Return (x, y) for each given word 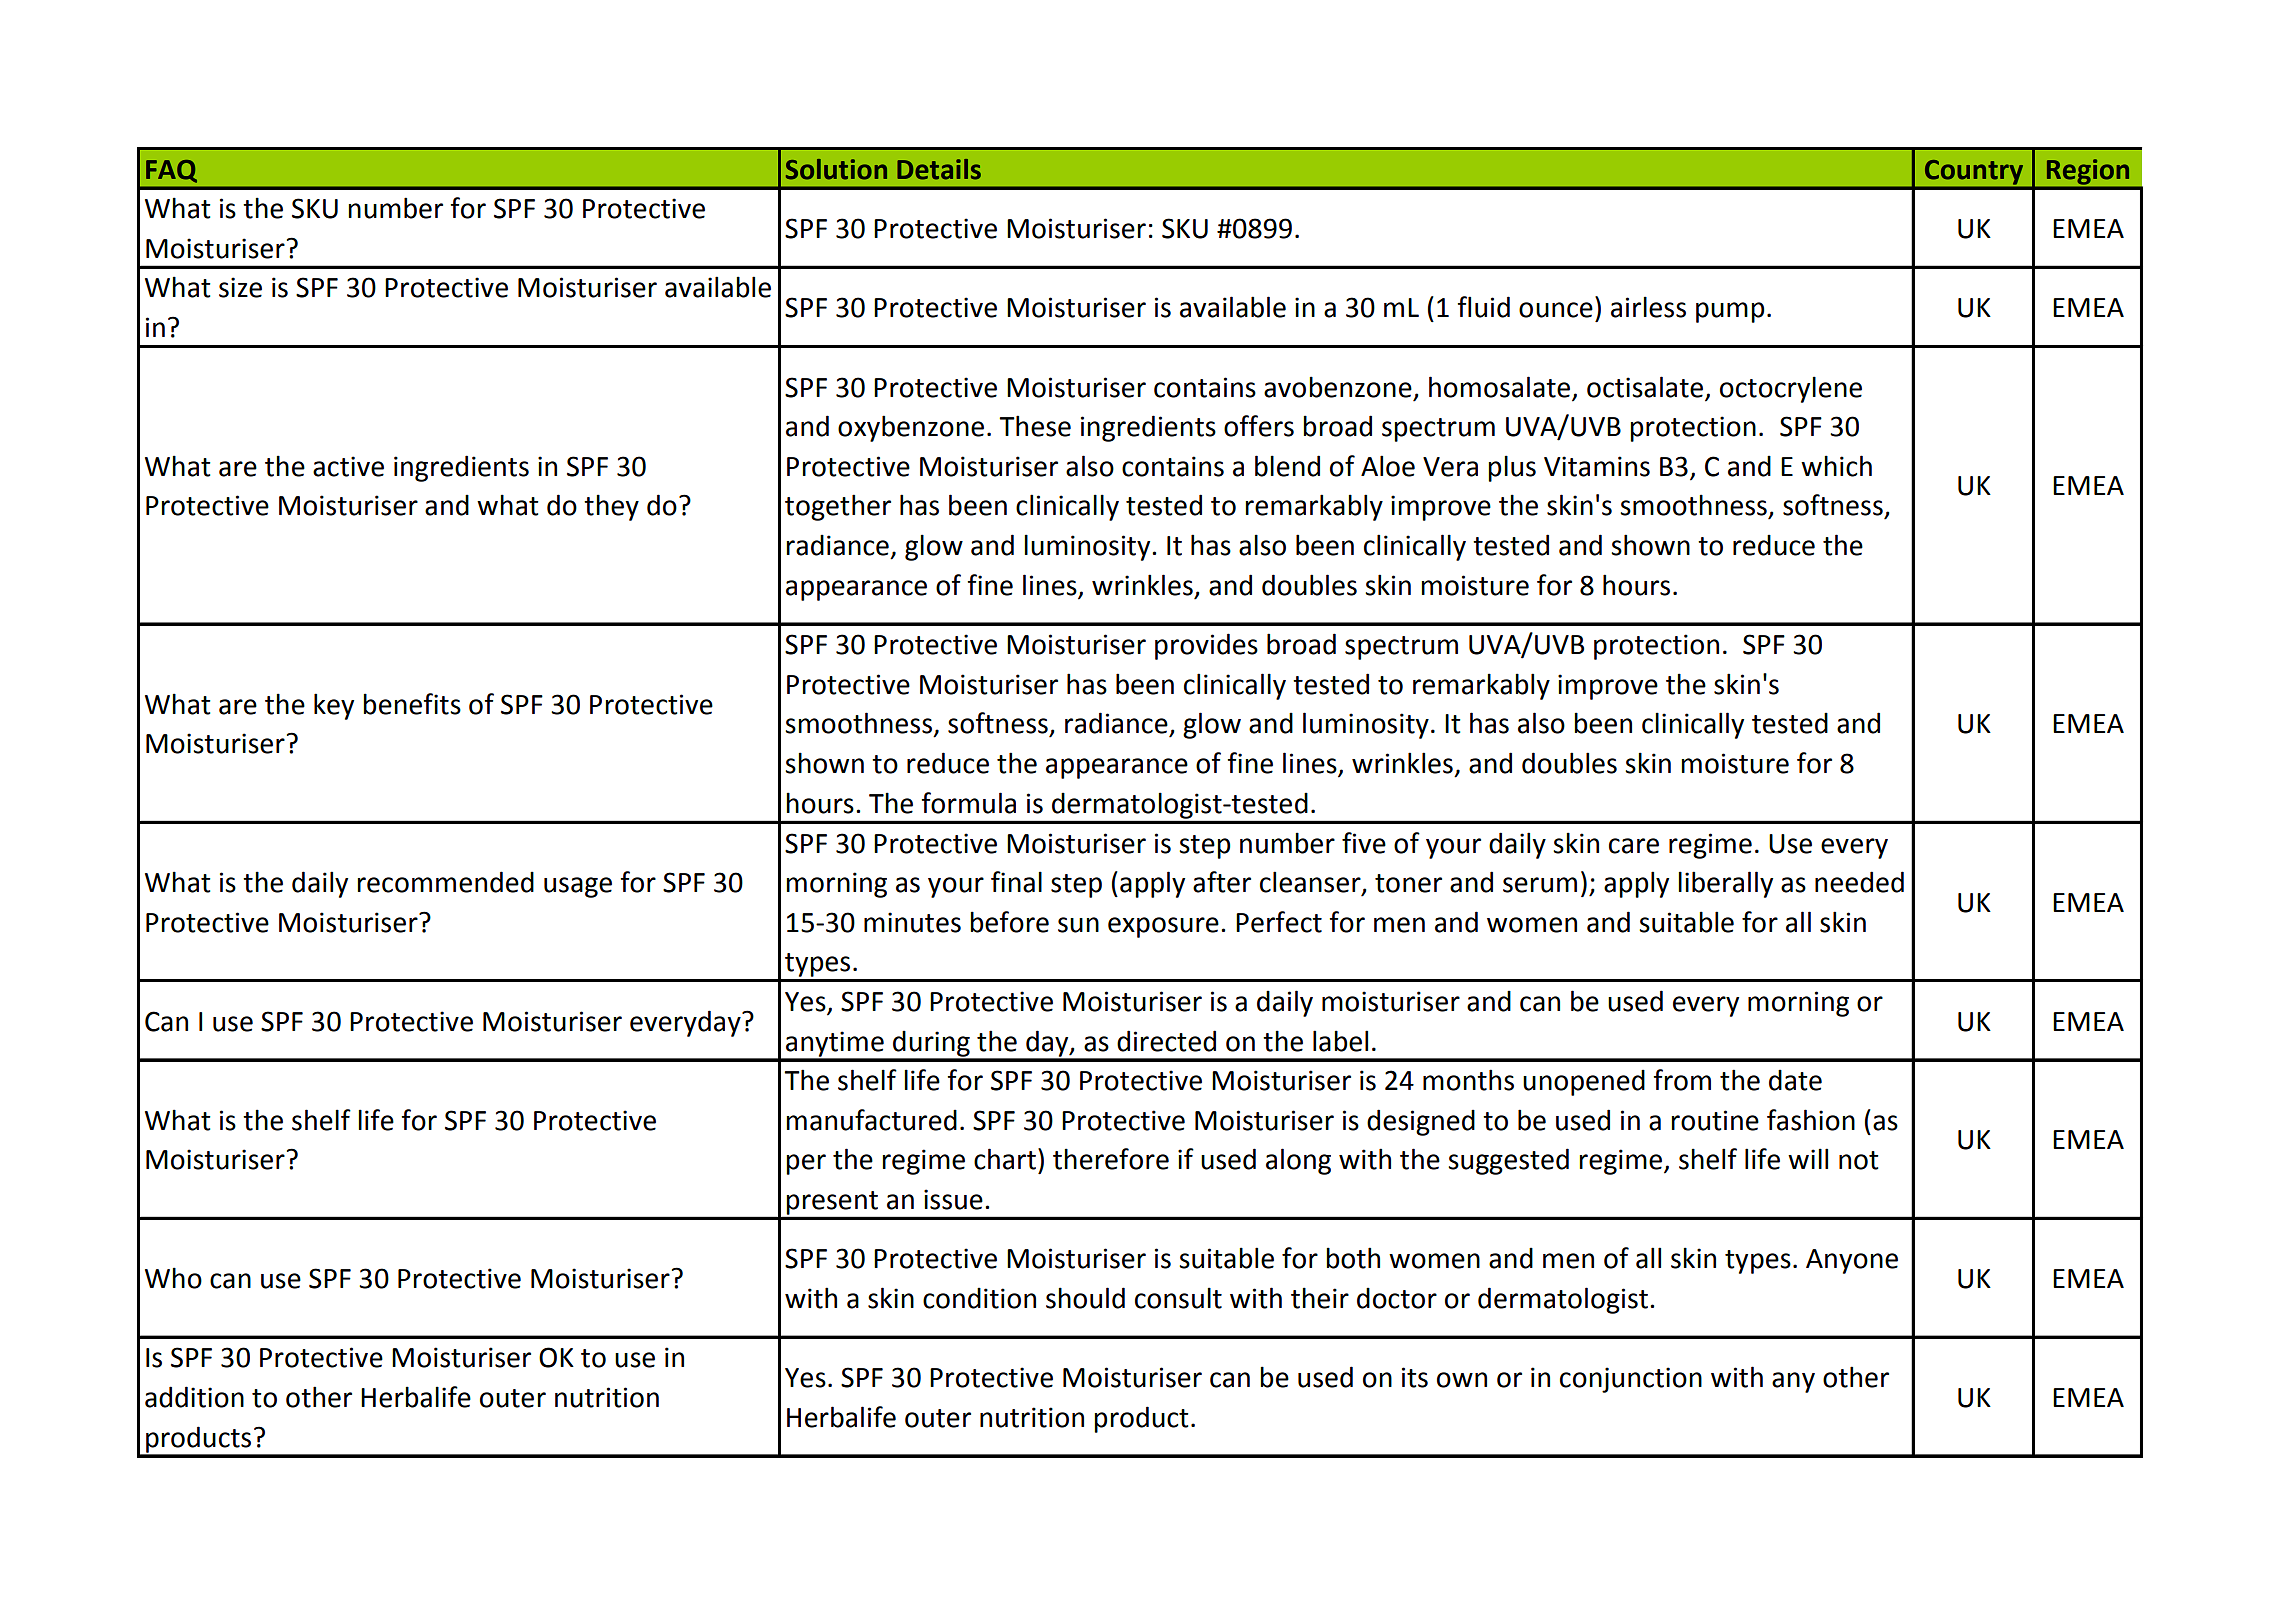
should (1085, 1298)
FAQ (171, 171)
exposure (1163, 927)
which (1836, 466)
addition (194, 1397)
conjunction (1631, 1380)
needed (1859, 882)
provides (1206, 646)
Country (1974, 172)
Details (939, 169)
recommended (445, 882)
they (611, 507)
